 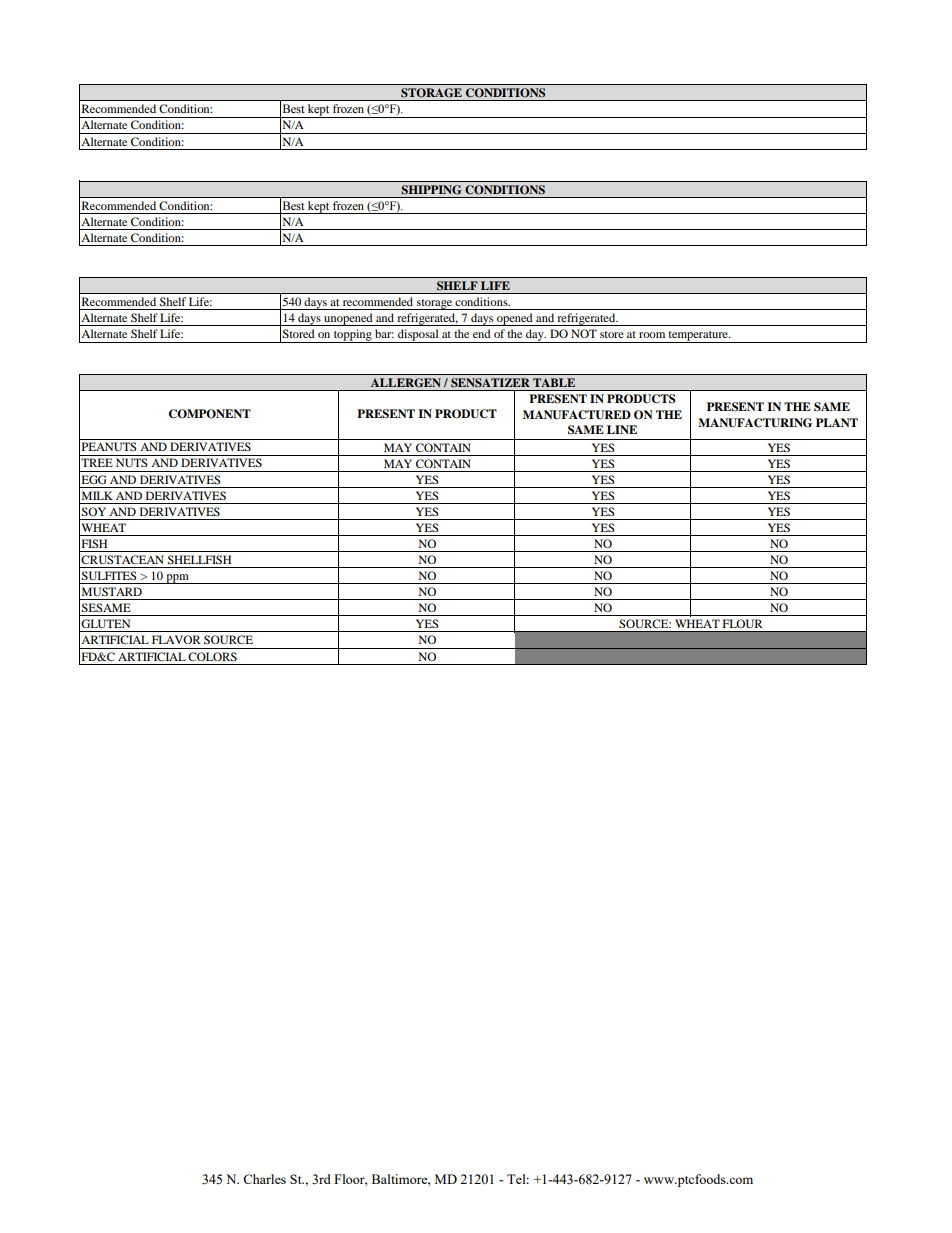 What do you see at coordinates (418, 336) in the screenshot?
I see `disposal` at bounding box center [418, 336].
